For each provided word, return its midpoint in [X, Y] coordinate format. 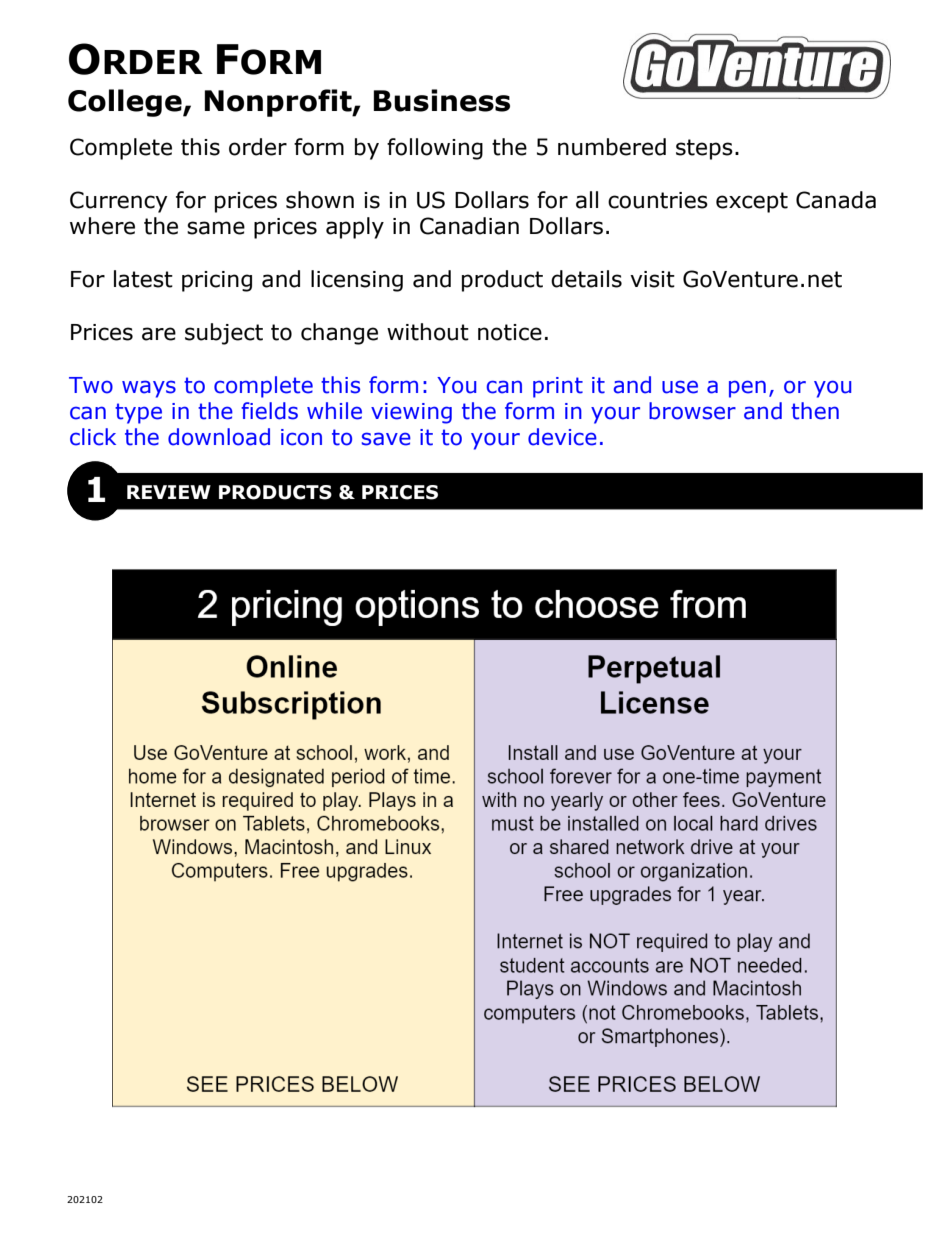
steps [704, 149]
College [126, 103]
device [562, 437]
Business [441, 100]
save [386, 439]
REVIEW [169, 492]
